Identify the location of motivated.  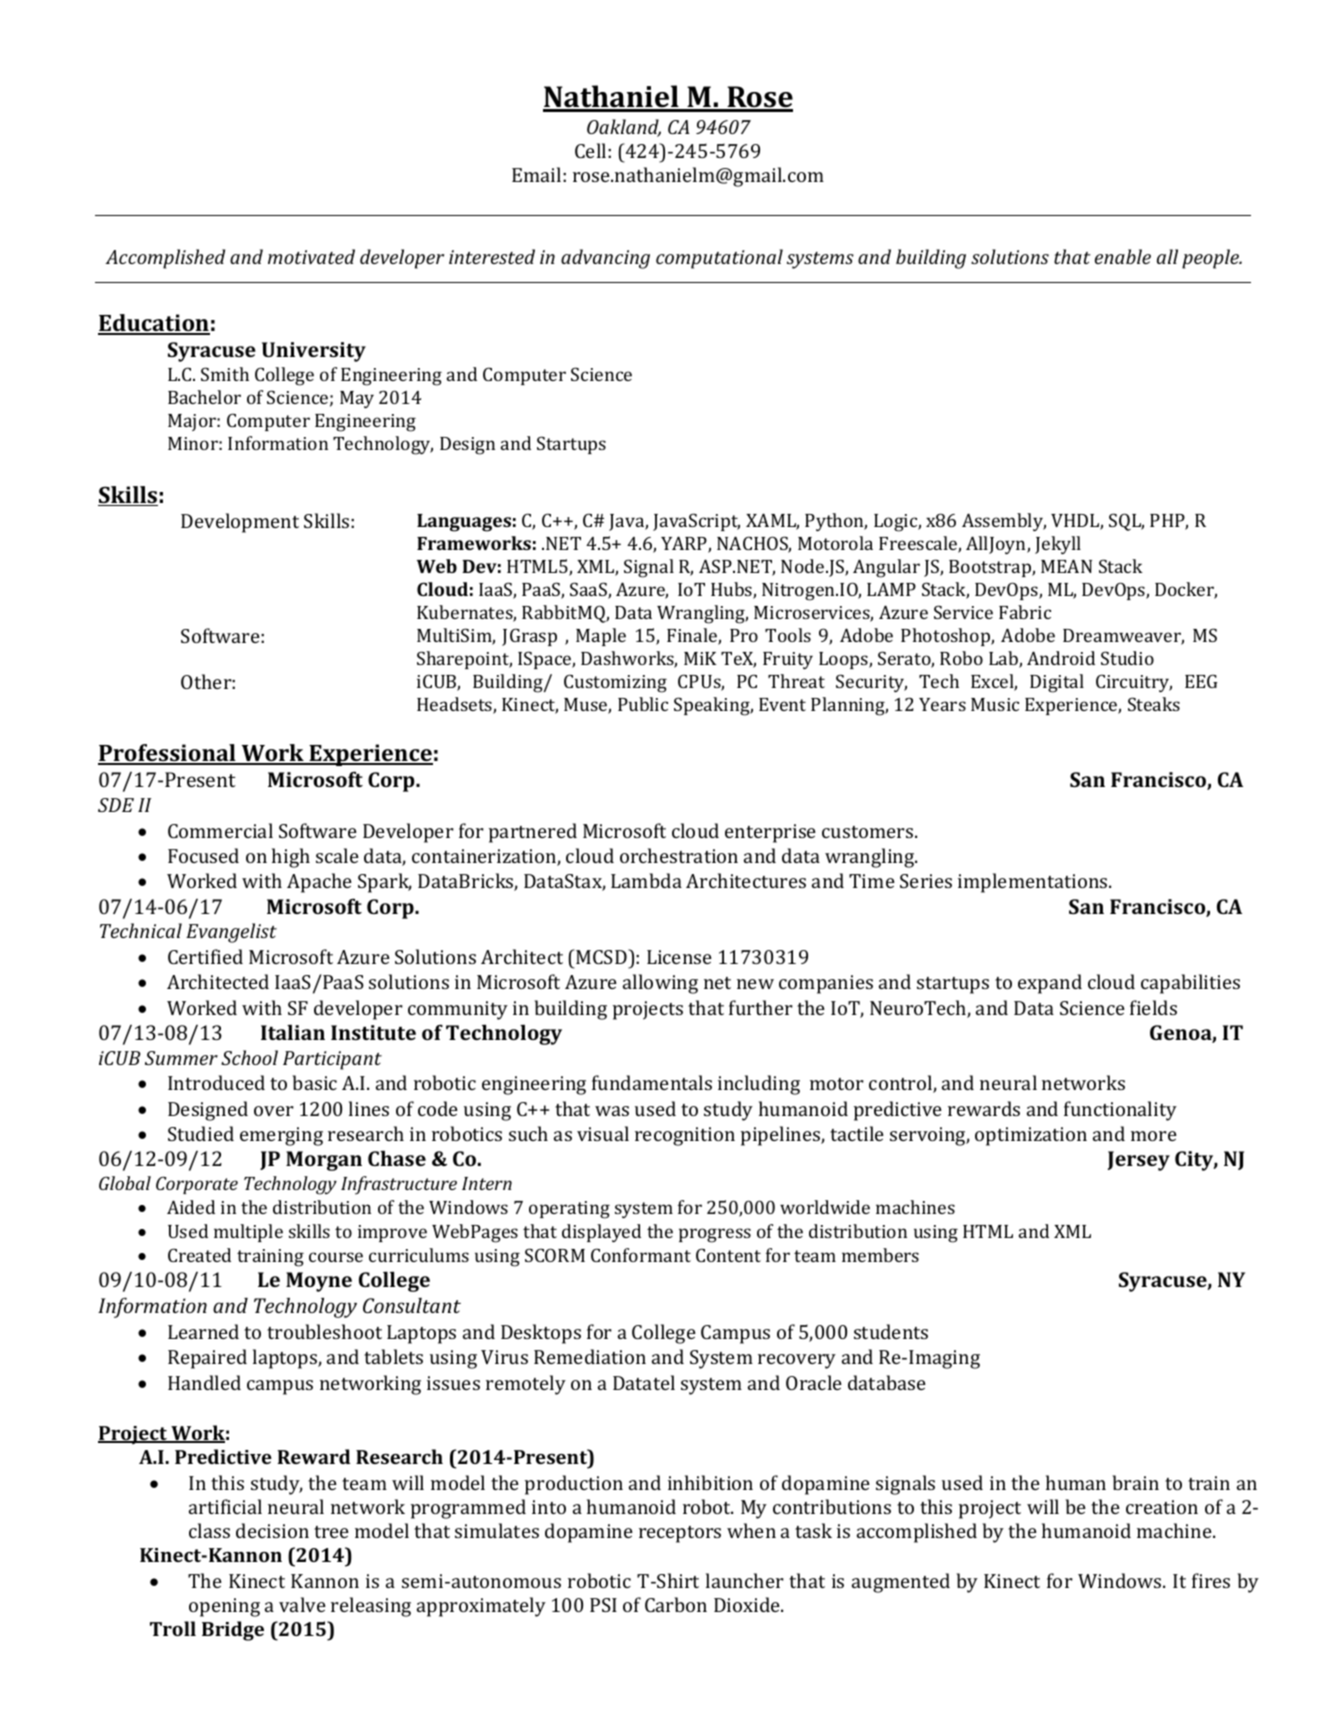
(311, 256).
